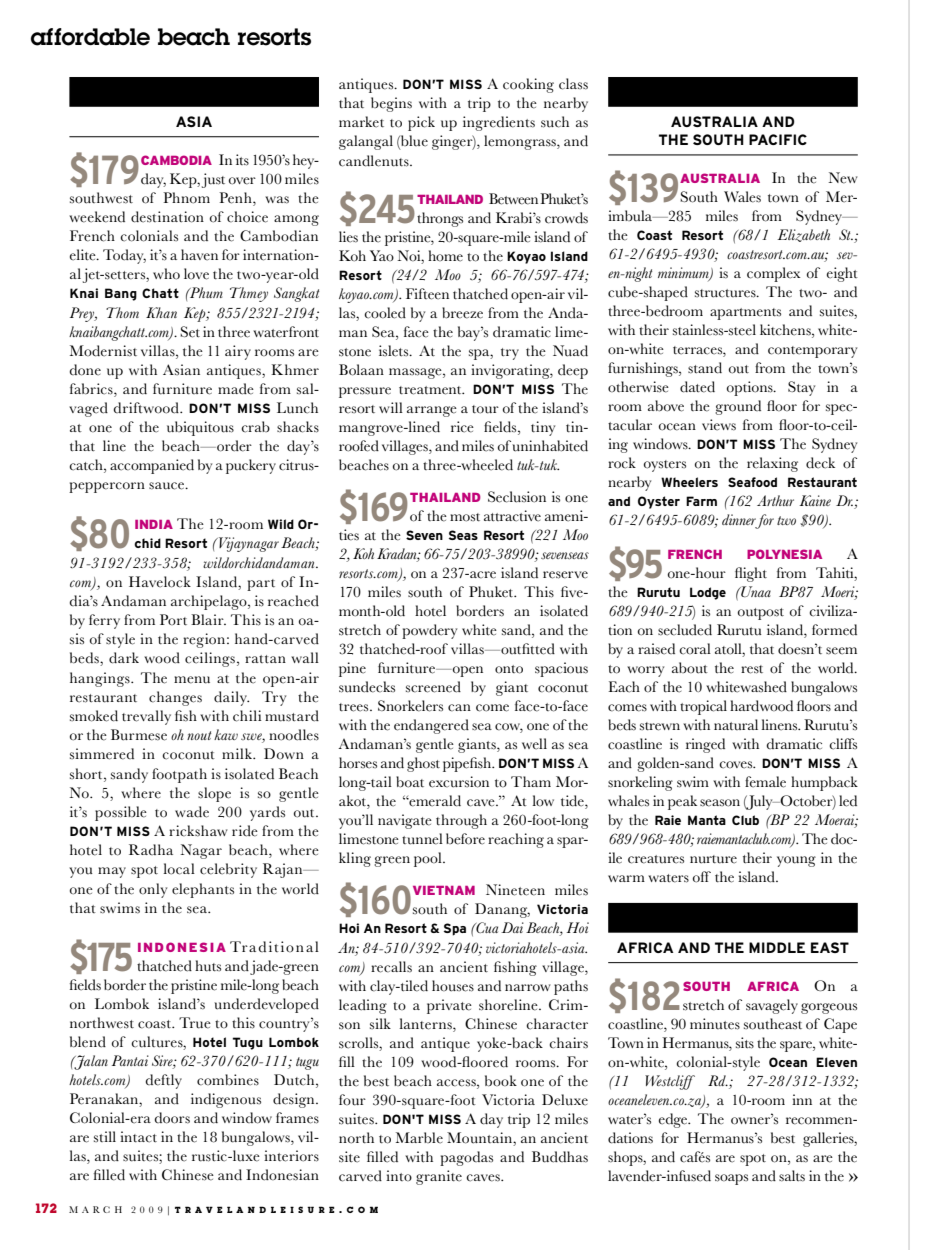 This screenshot has width=952, height=1250. Describe the element at coordinates (778, 139) in the screenshot. I see `PACIFIC` at that location.
